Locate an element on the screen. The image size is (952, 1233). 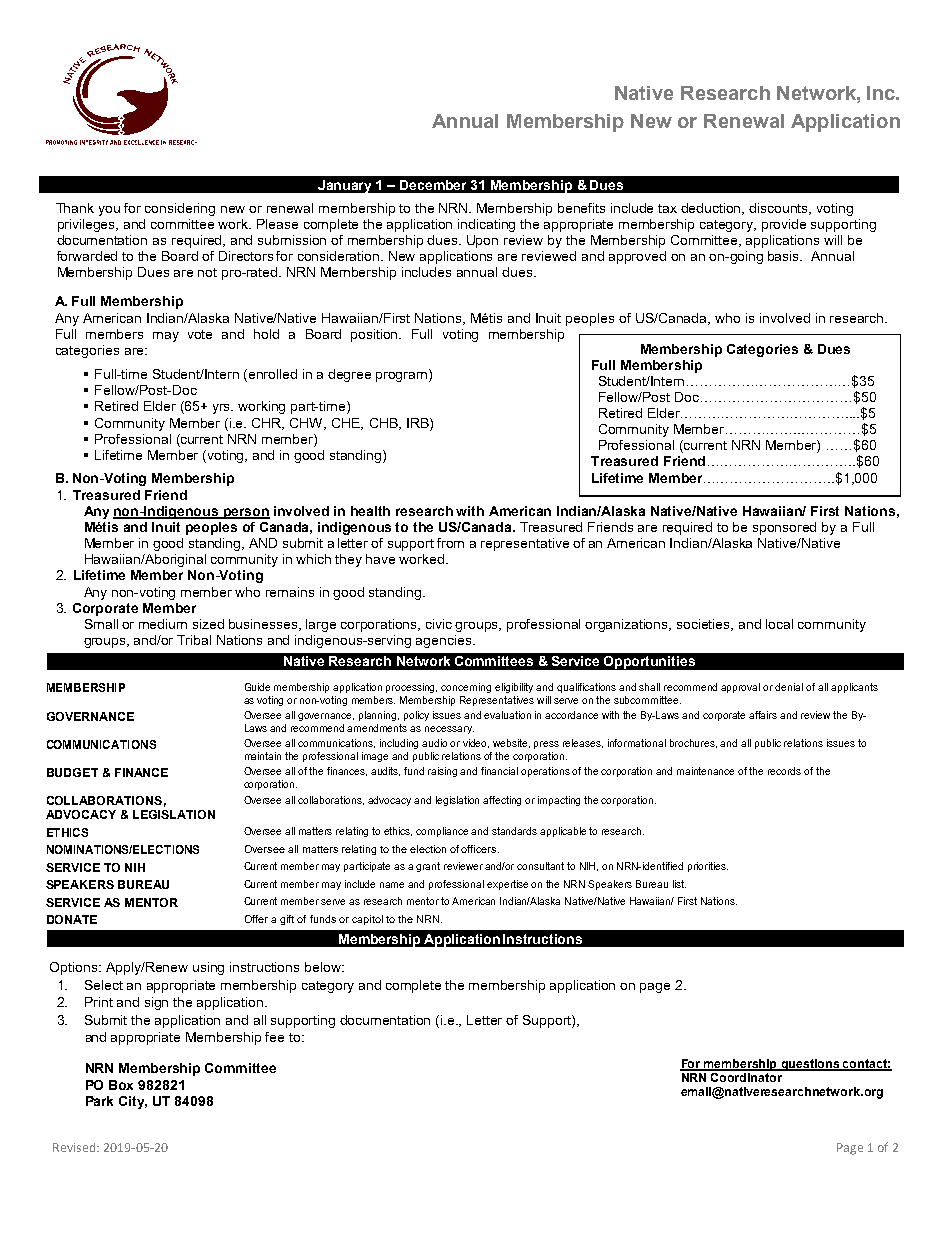
Tribal is located at coordinates (194, 640).
